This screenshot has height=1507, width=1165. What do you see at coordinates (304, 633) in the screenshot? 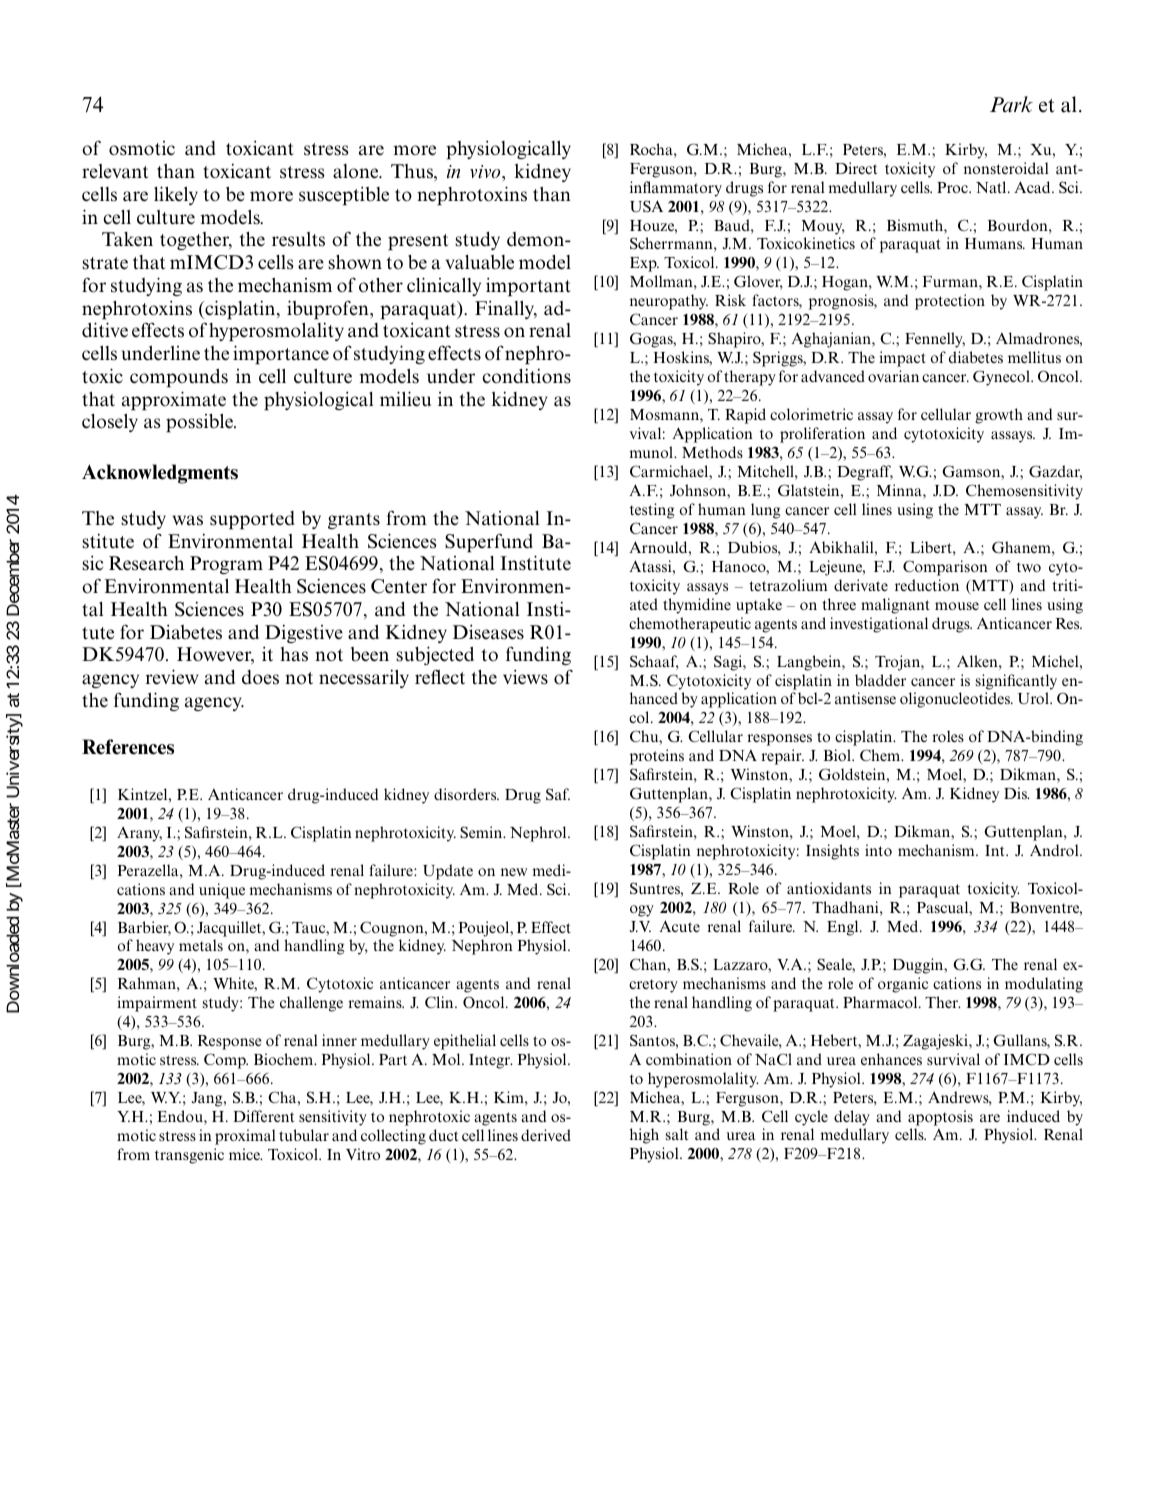
I see `Digestive` at bounding box center [304, 633].
